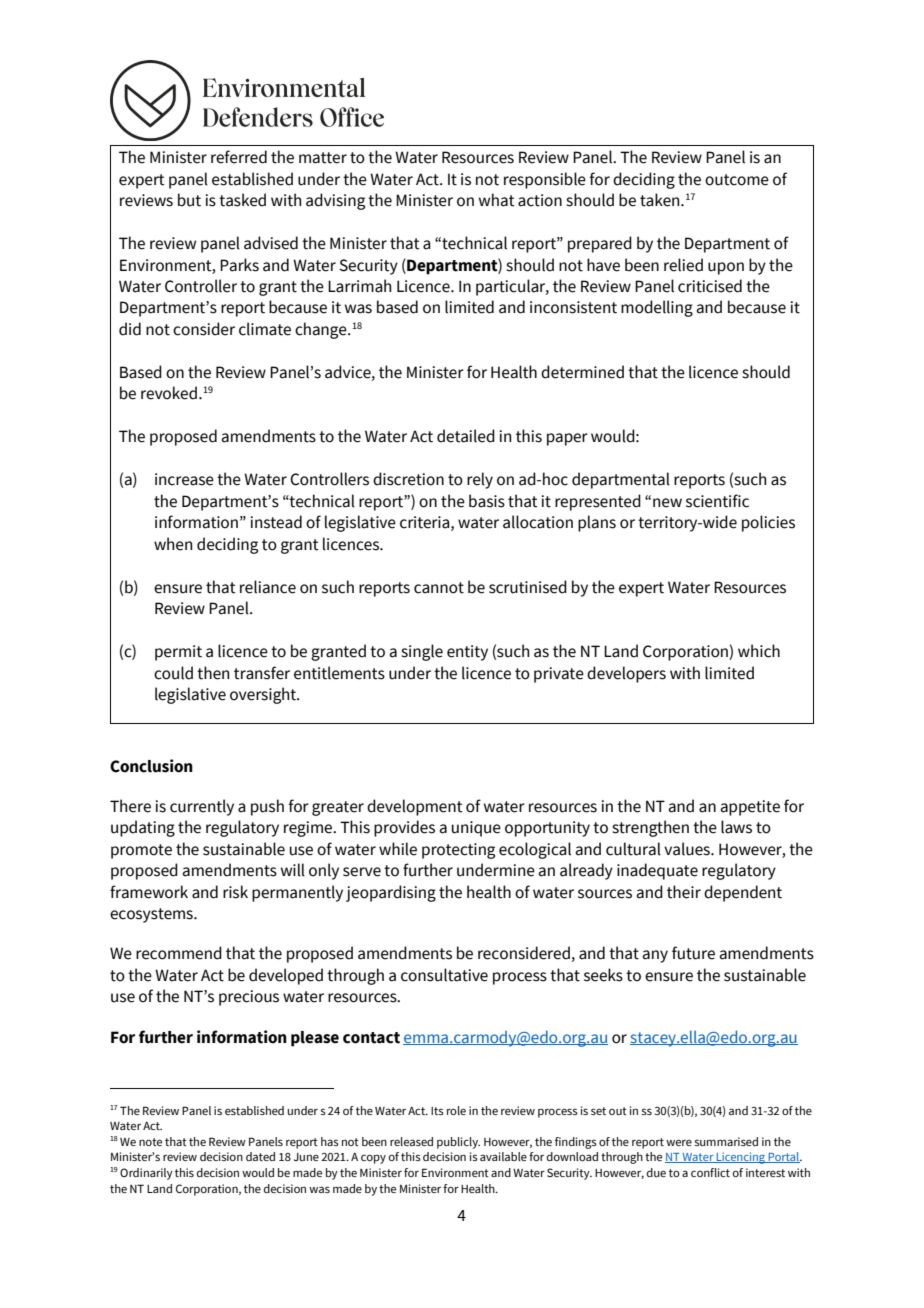 The height and width of the page is (1308, 924). Describe the element at coordinates (759, 651) in the page. I see `which` at that location.
